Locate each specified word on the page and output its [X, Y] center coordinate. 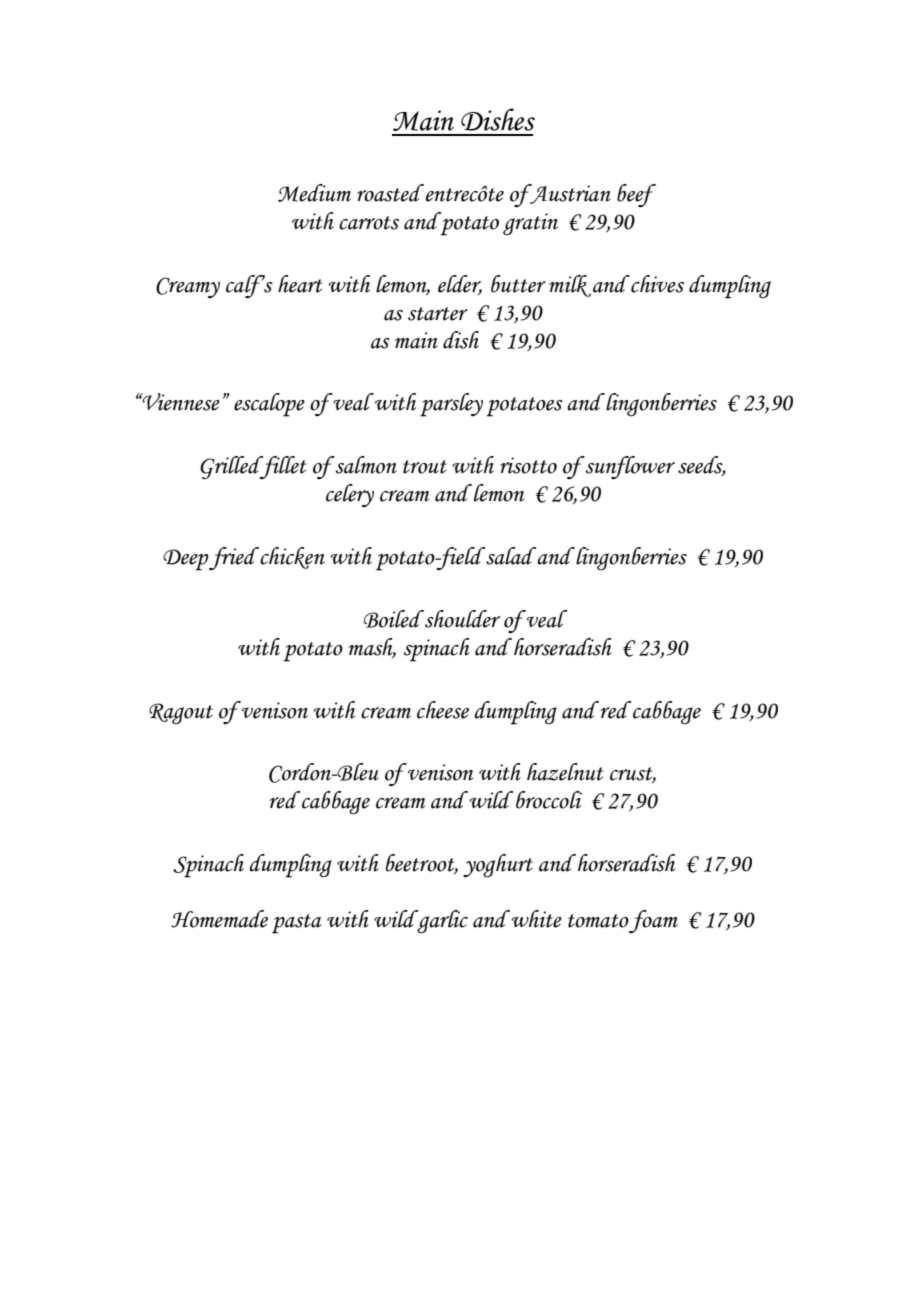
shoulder [461, 619]
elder [460, 285]
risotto [528, 465]
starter [438, 314]
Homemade [219, 919]
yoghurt [498, 866]
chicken [292, 558]
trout [425, 467]
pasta [296, 924]
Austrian [569, 194]
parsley [451, 405]
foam [653, 921]
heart [300, 284]
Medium [314, 193]
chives [656, 284]
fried [234, 558]
